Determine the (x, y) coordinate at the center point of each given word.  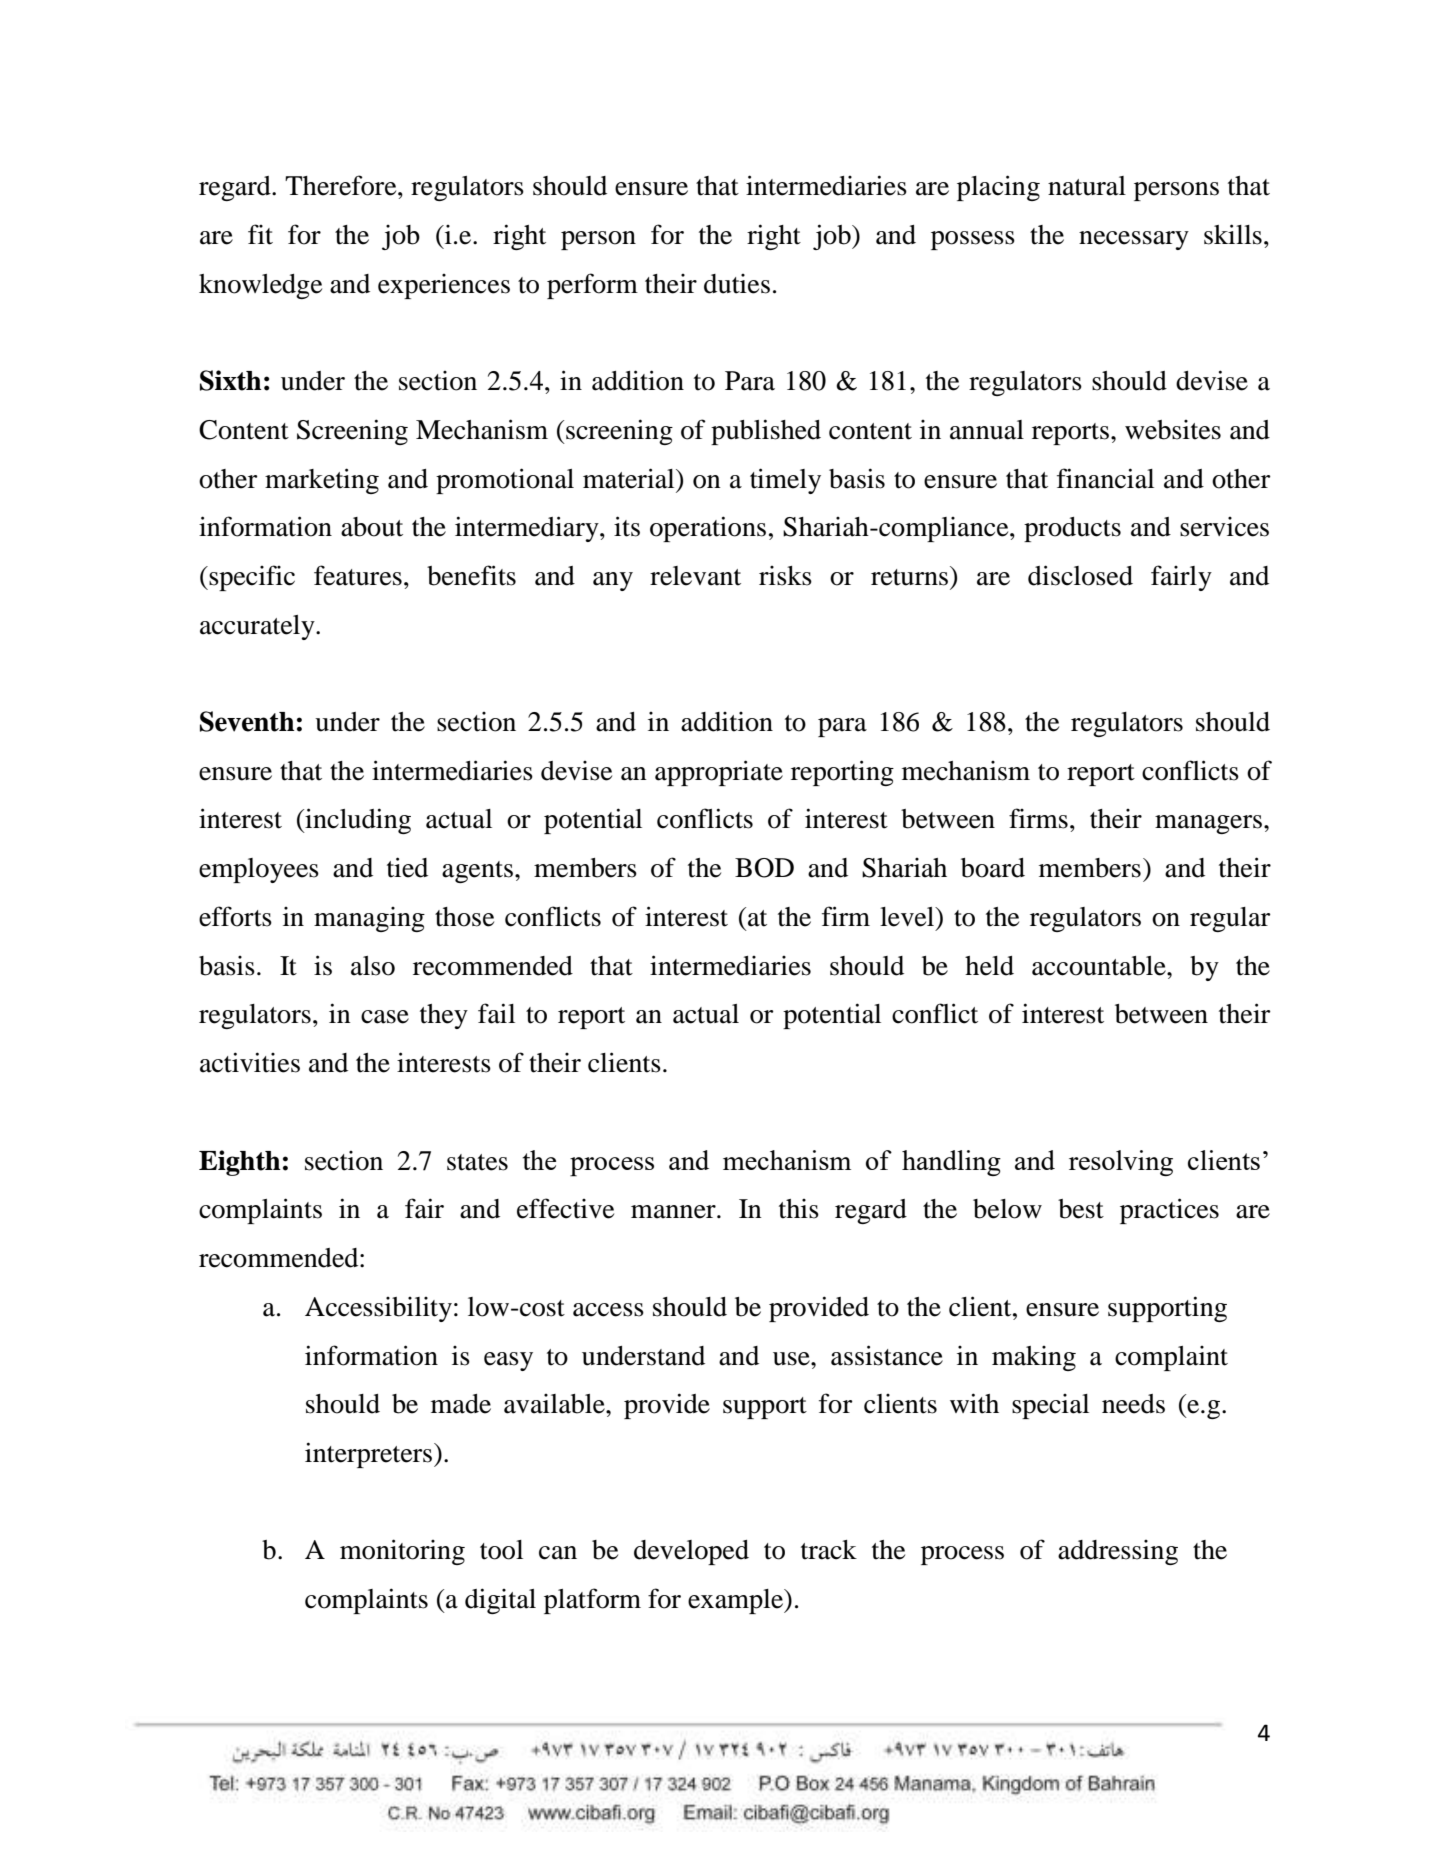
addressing (1118, 1552)
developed (691, 1552)
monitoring (402, 1552)
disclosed (1080, 575)
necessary (1134, 240)
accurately (258, 627)
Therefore (342, 185)
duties (737, 284)
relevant (695, 576)
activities (250, 1062)
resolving (1121, 1163)
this (799, 1209)
